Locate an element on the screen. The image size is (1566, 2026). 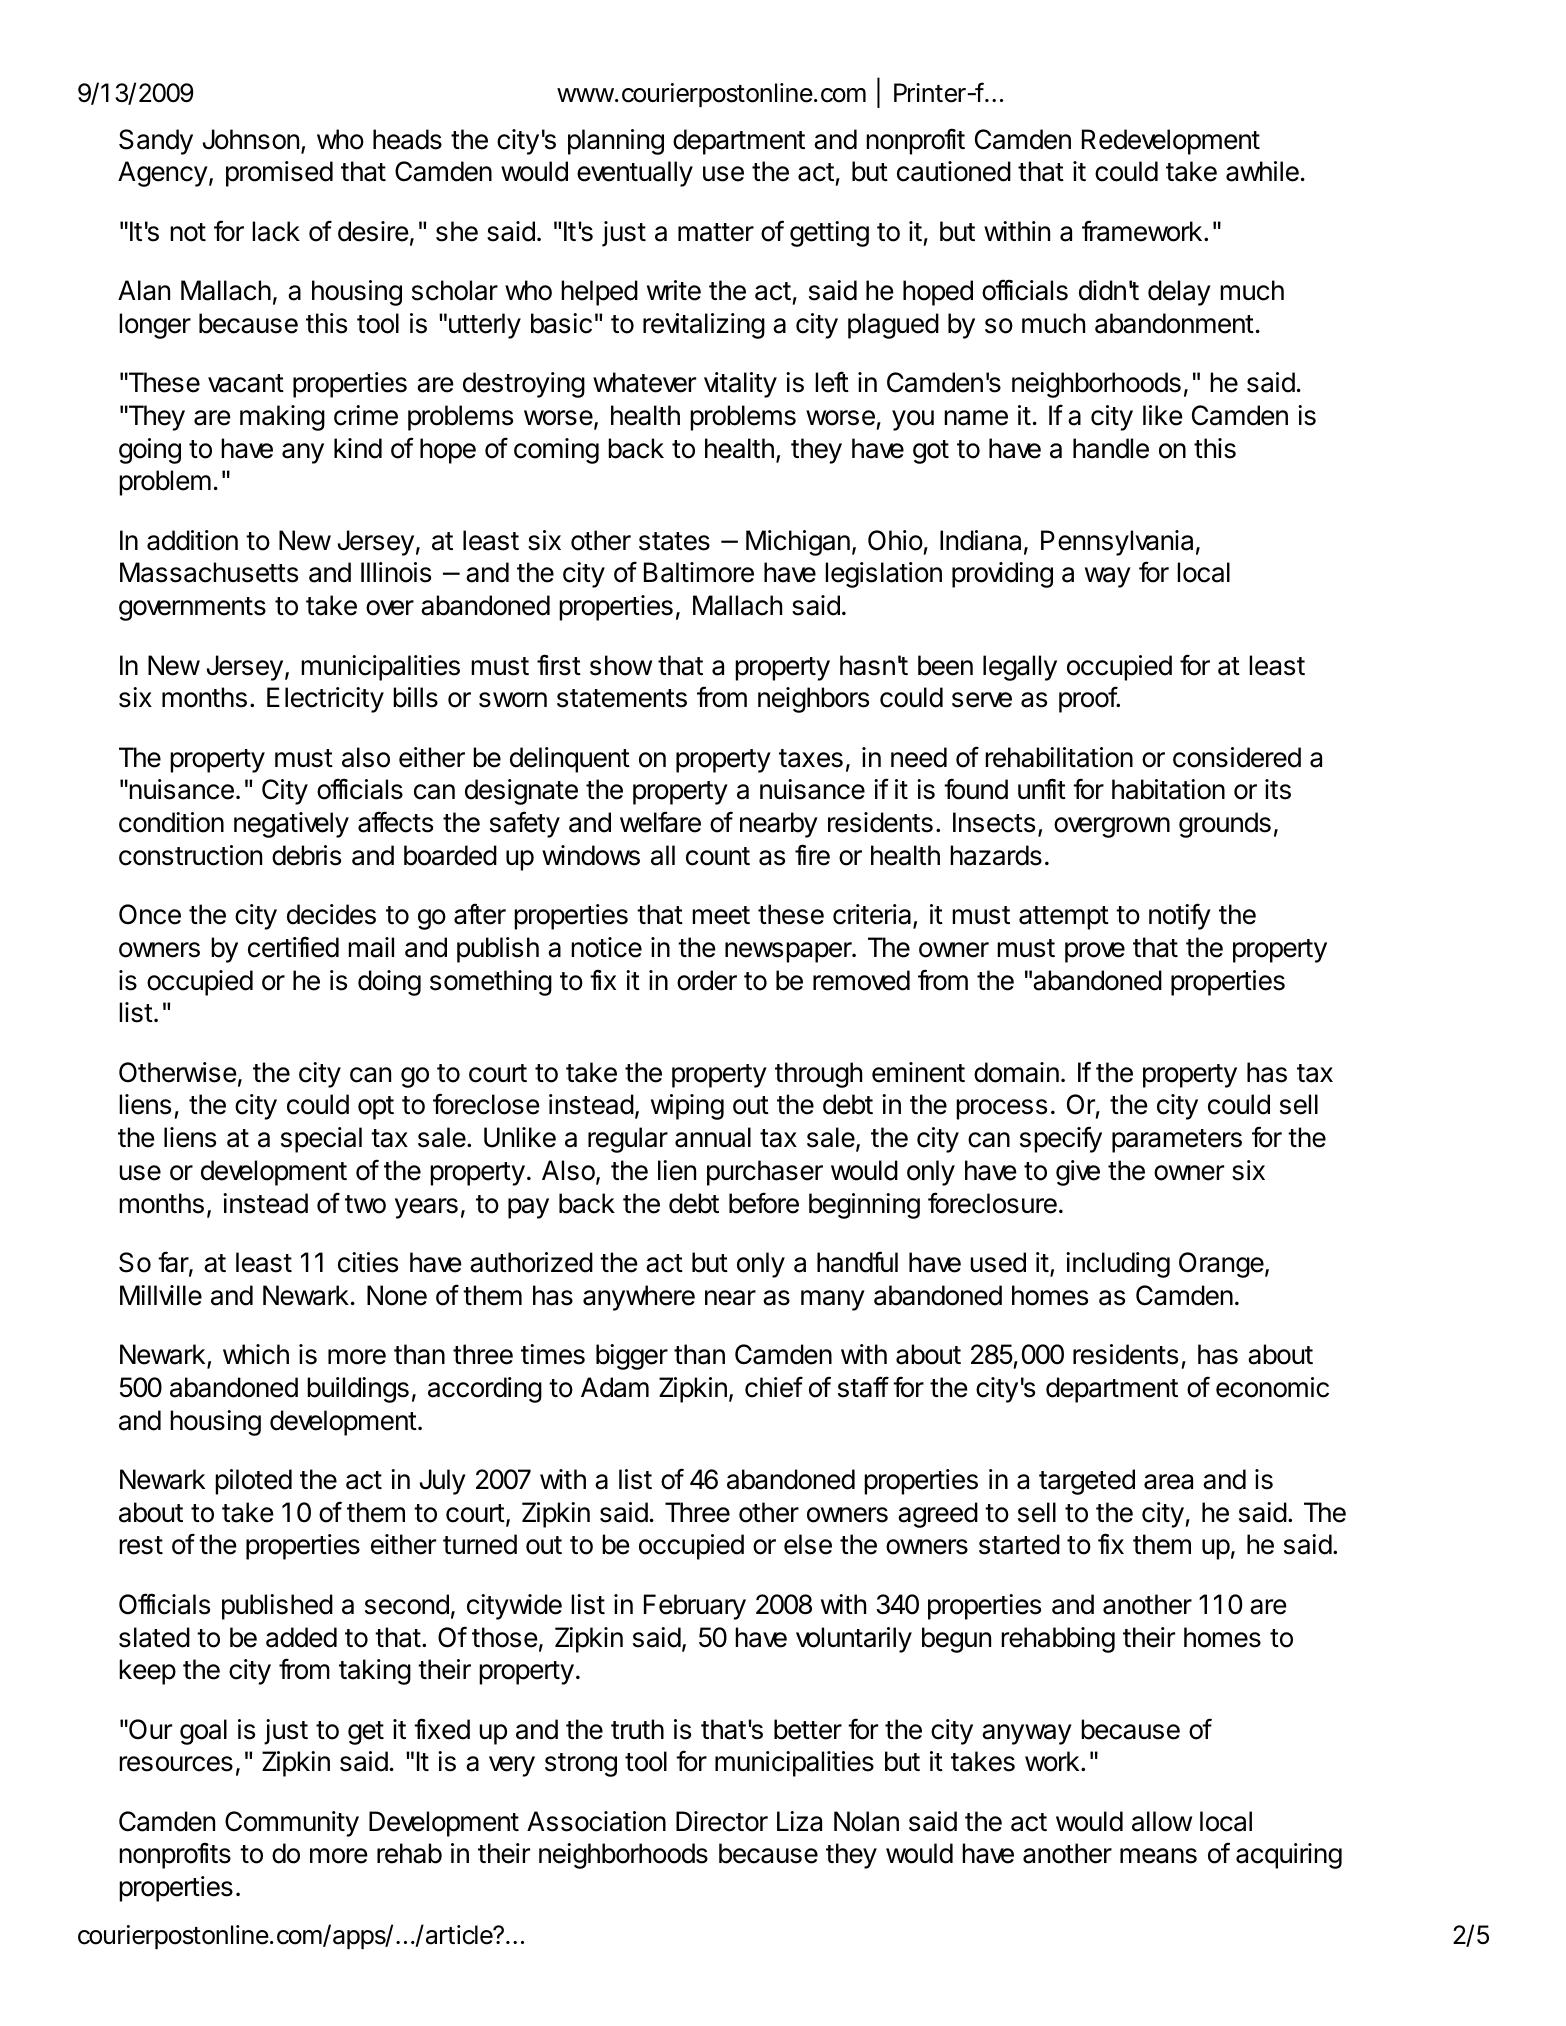
certified is located at coordinates (293, 947).
